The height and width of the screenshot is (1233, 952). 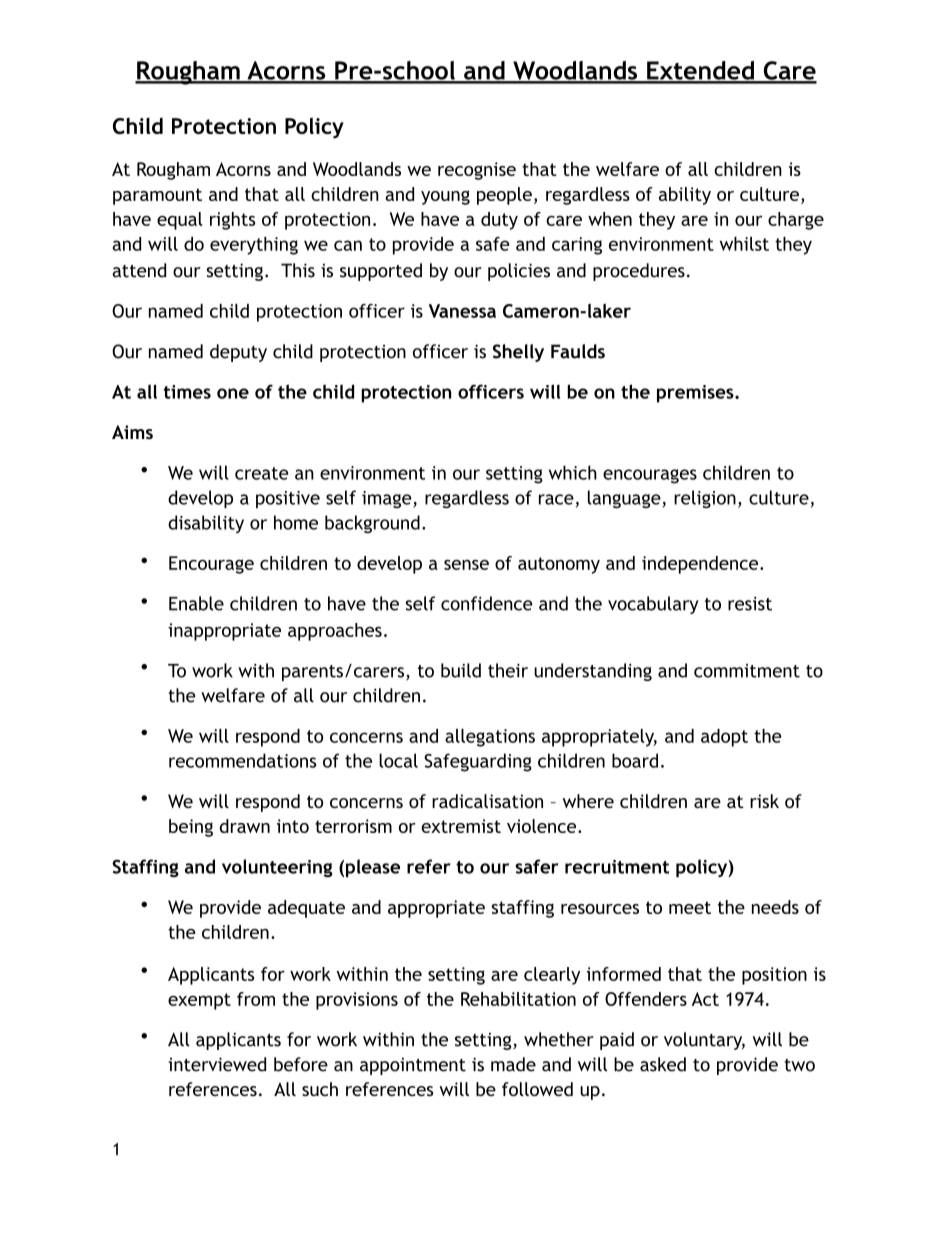 I want to click on Enable, so click(x=196, y=603).
